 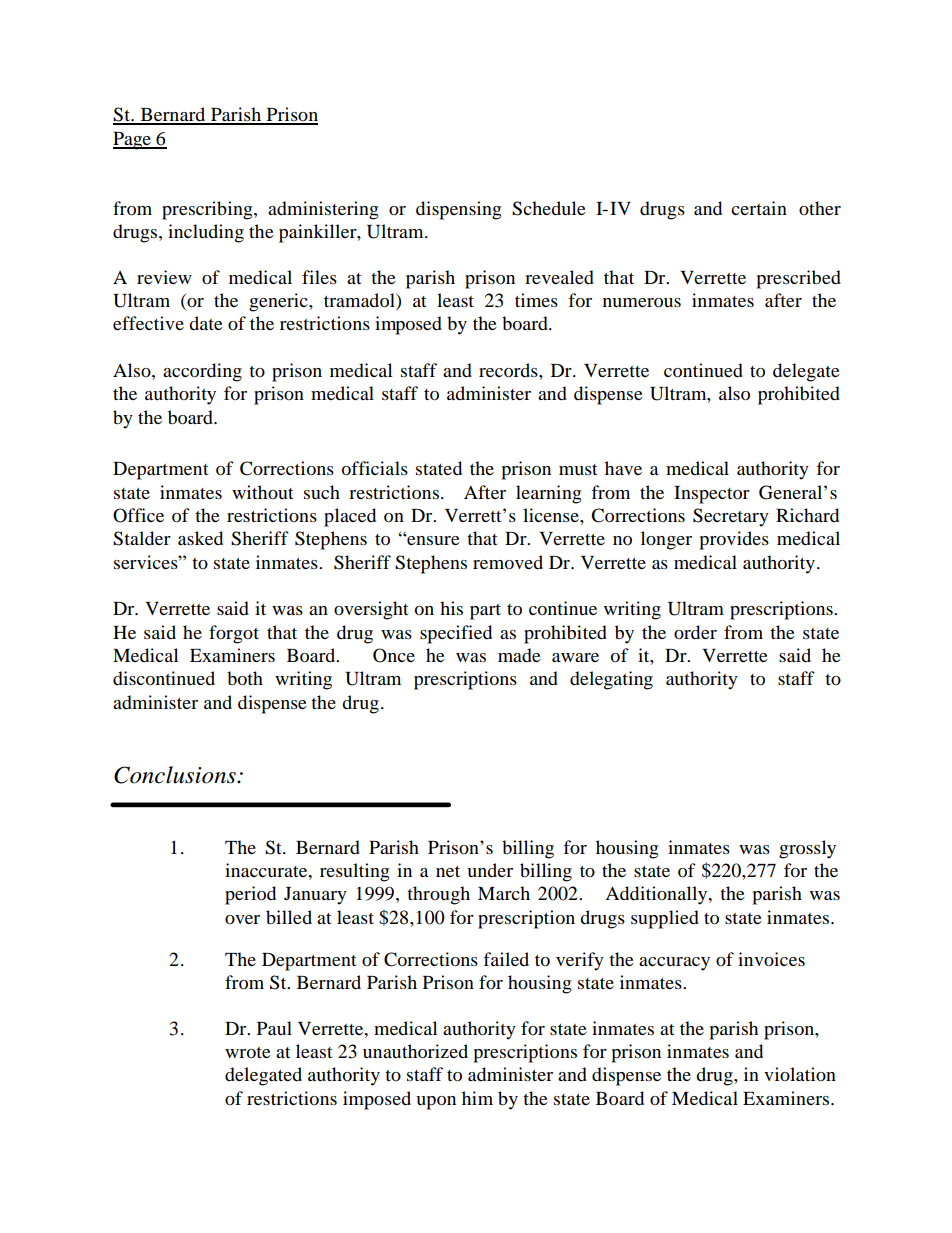 What do you see at coordinates (458, 210) in the screenshot?
I see `dispensing` at bounding box center [458, 210].
